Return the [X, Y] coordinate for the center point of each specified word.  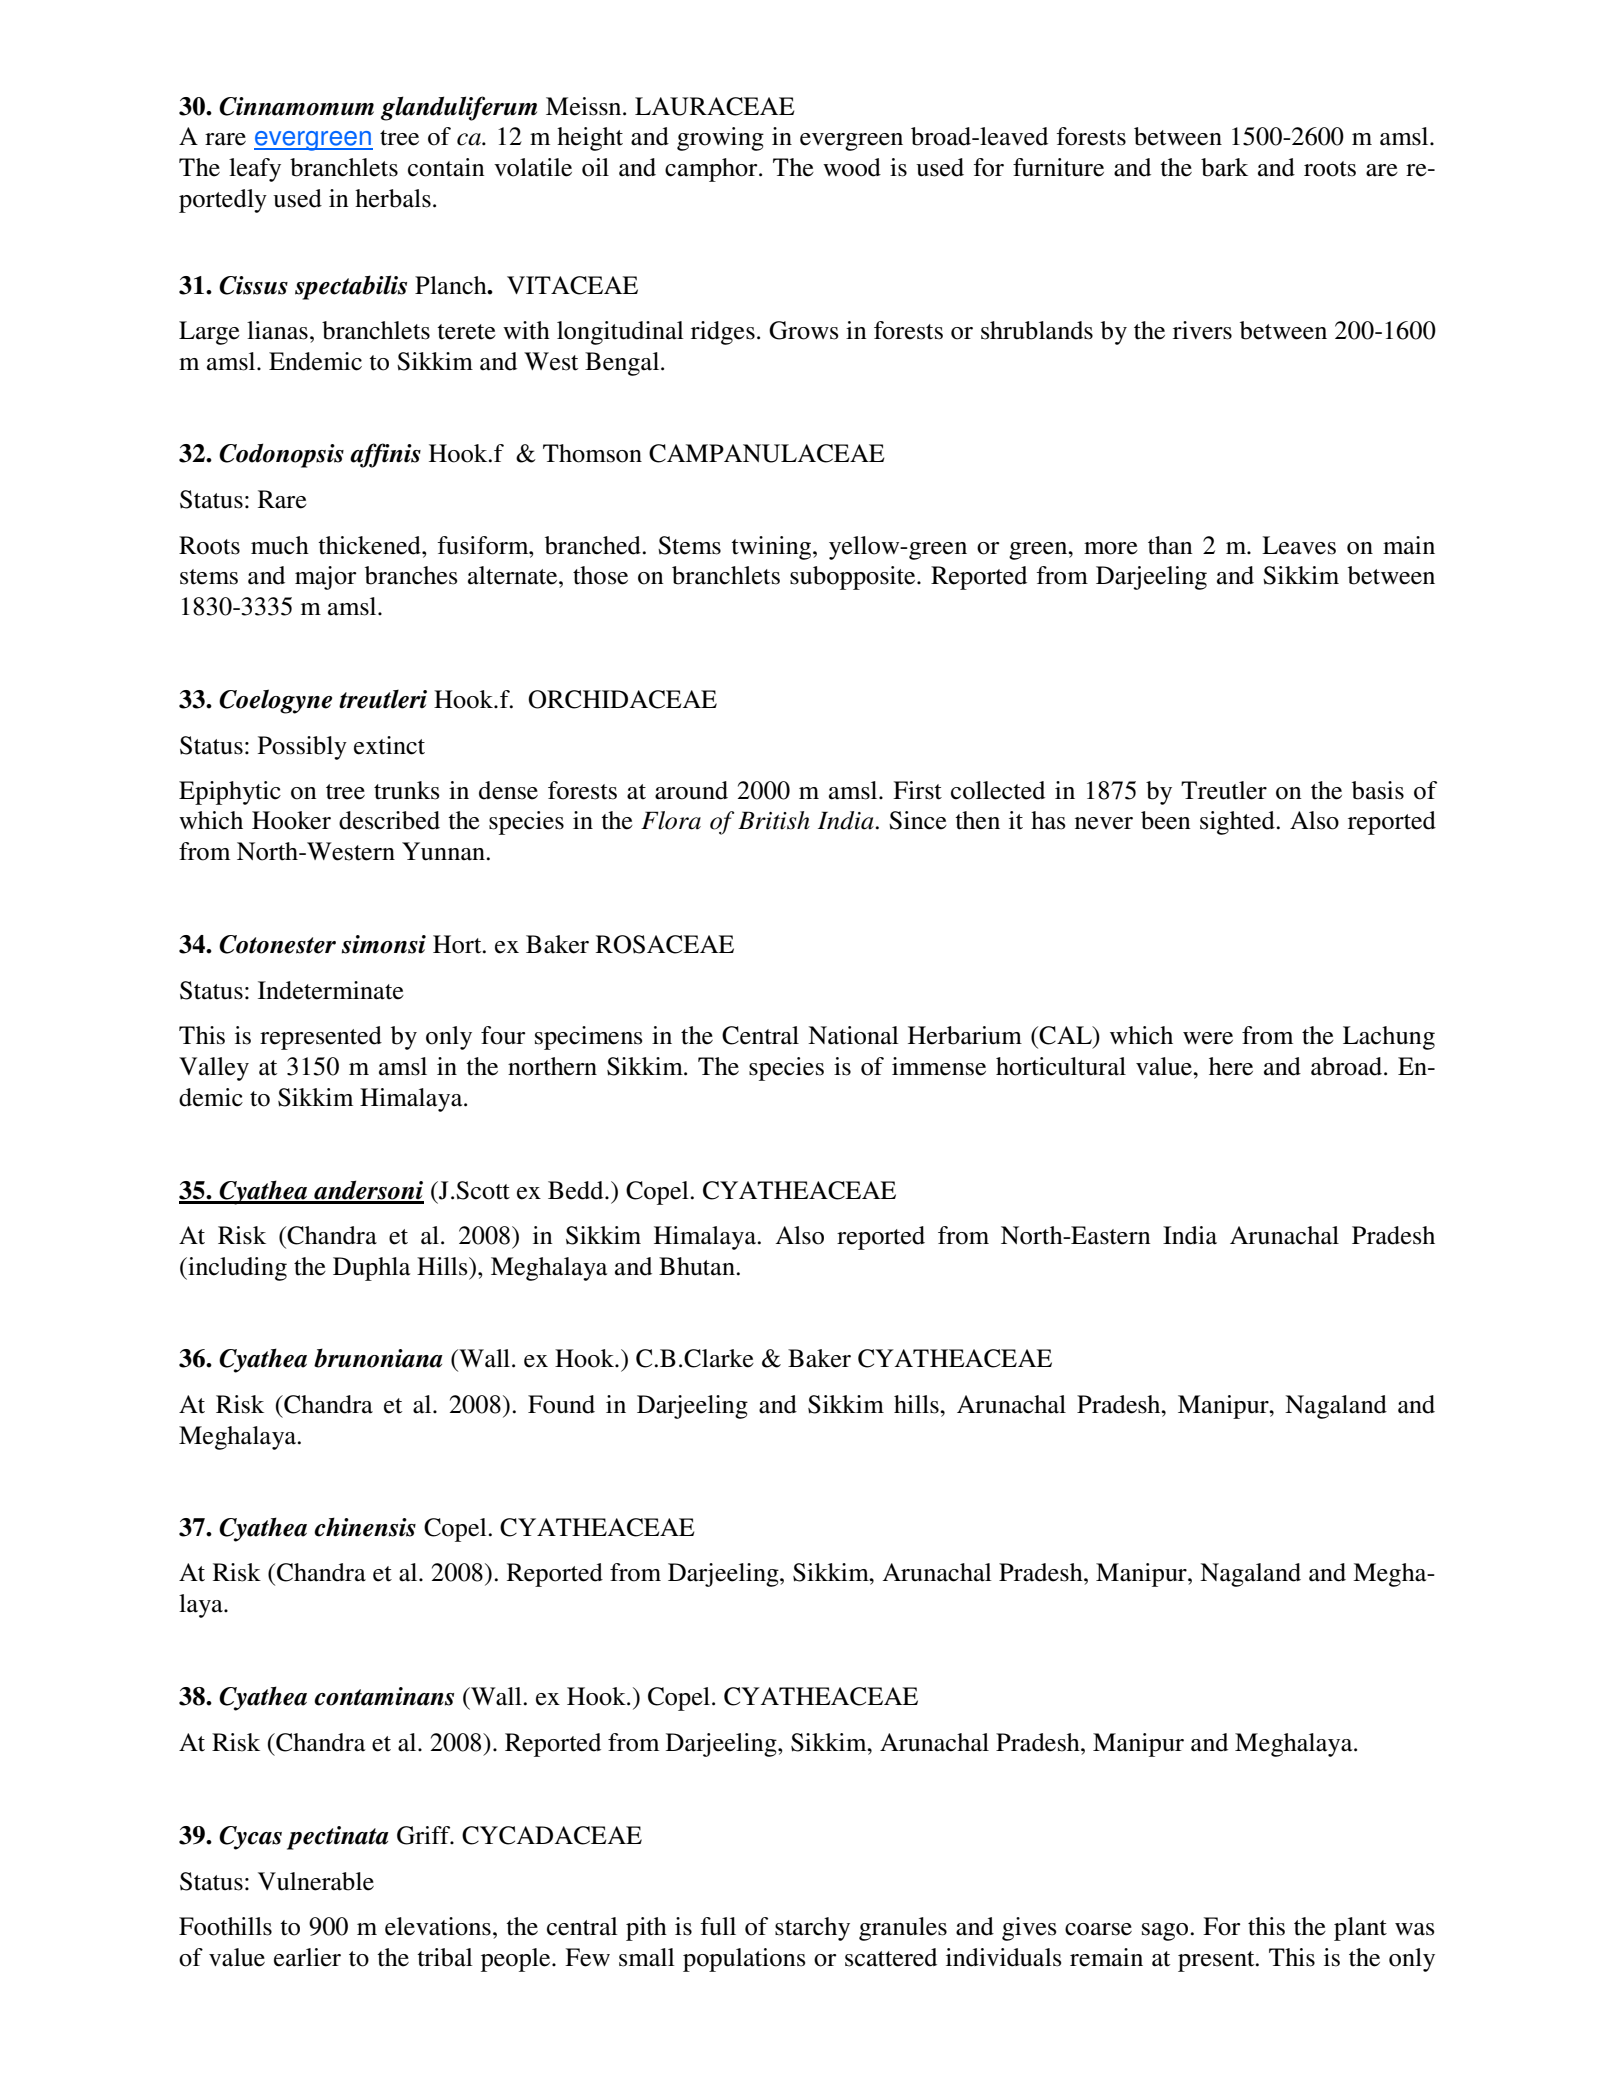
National [853, 1035]
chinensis [365, 1527]
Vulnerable [316, 1881]
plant [1360, 1929]
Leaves [1299, 545]
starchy [812, 1929]
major [325, 578]
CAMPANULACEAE [767, 453]
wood [852, 167]
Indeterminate [331, 990]
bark [1224, 167]
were [1208, 1038]
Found [561, 1404]
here [1231, 1066]
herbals [393, 198]
